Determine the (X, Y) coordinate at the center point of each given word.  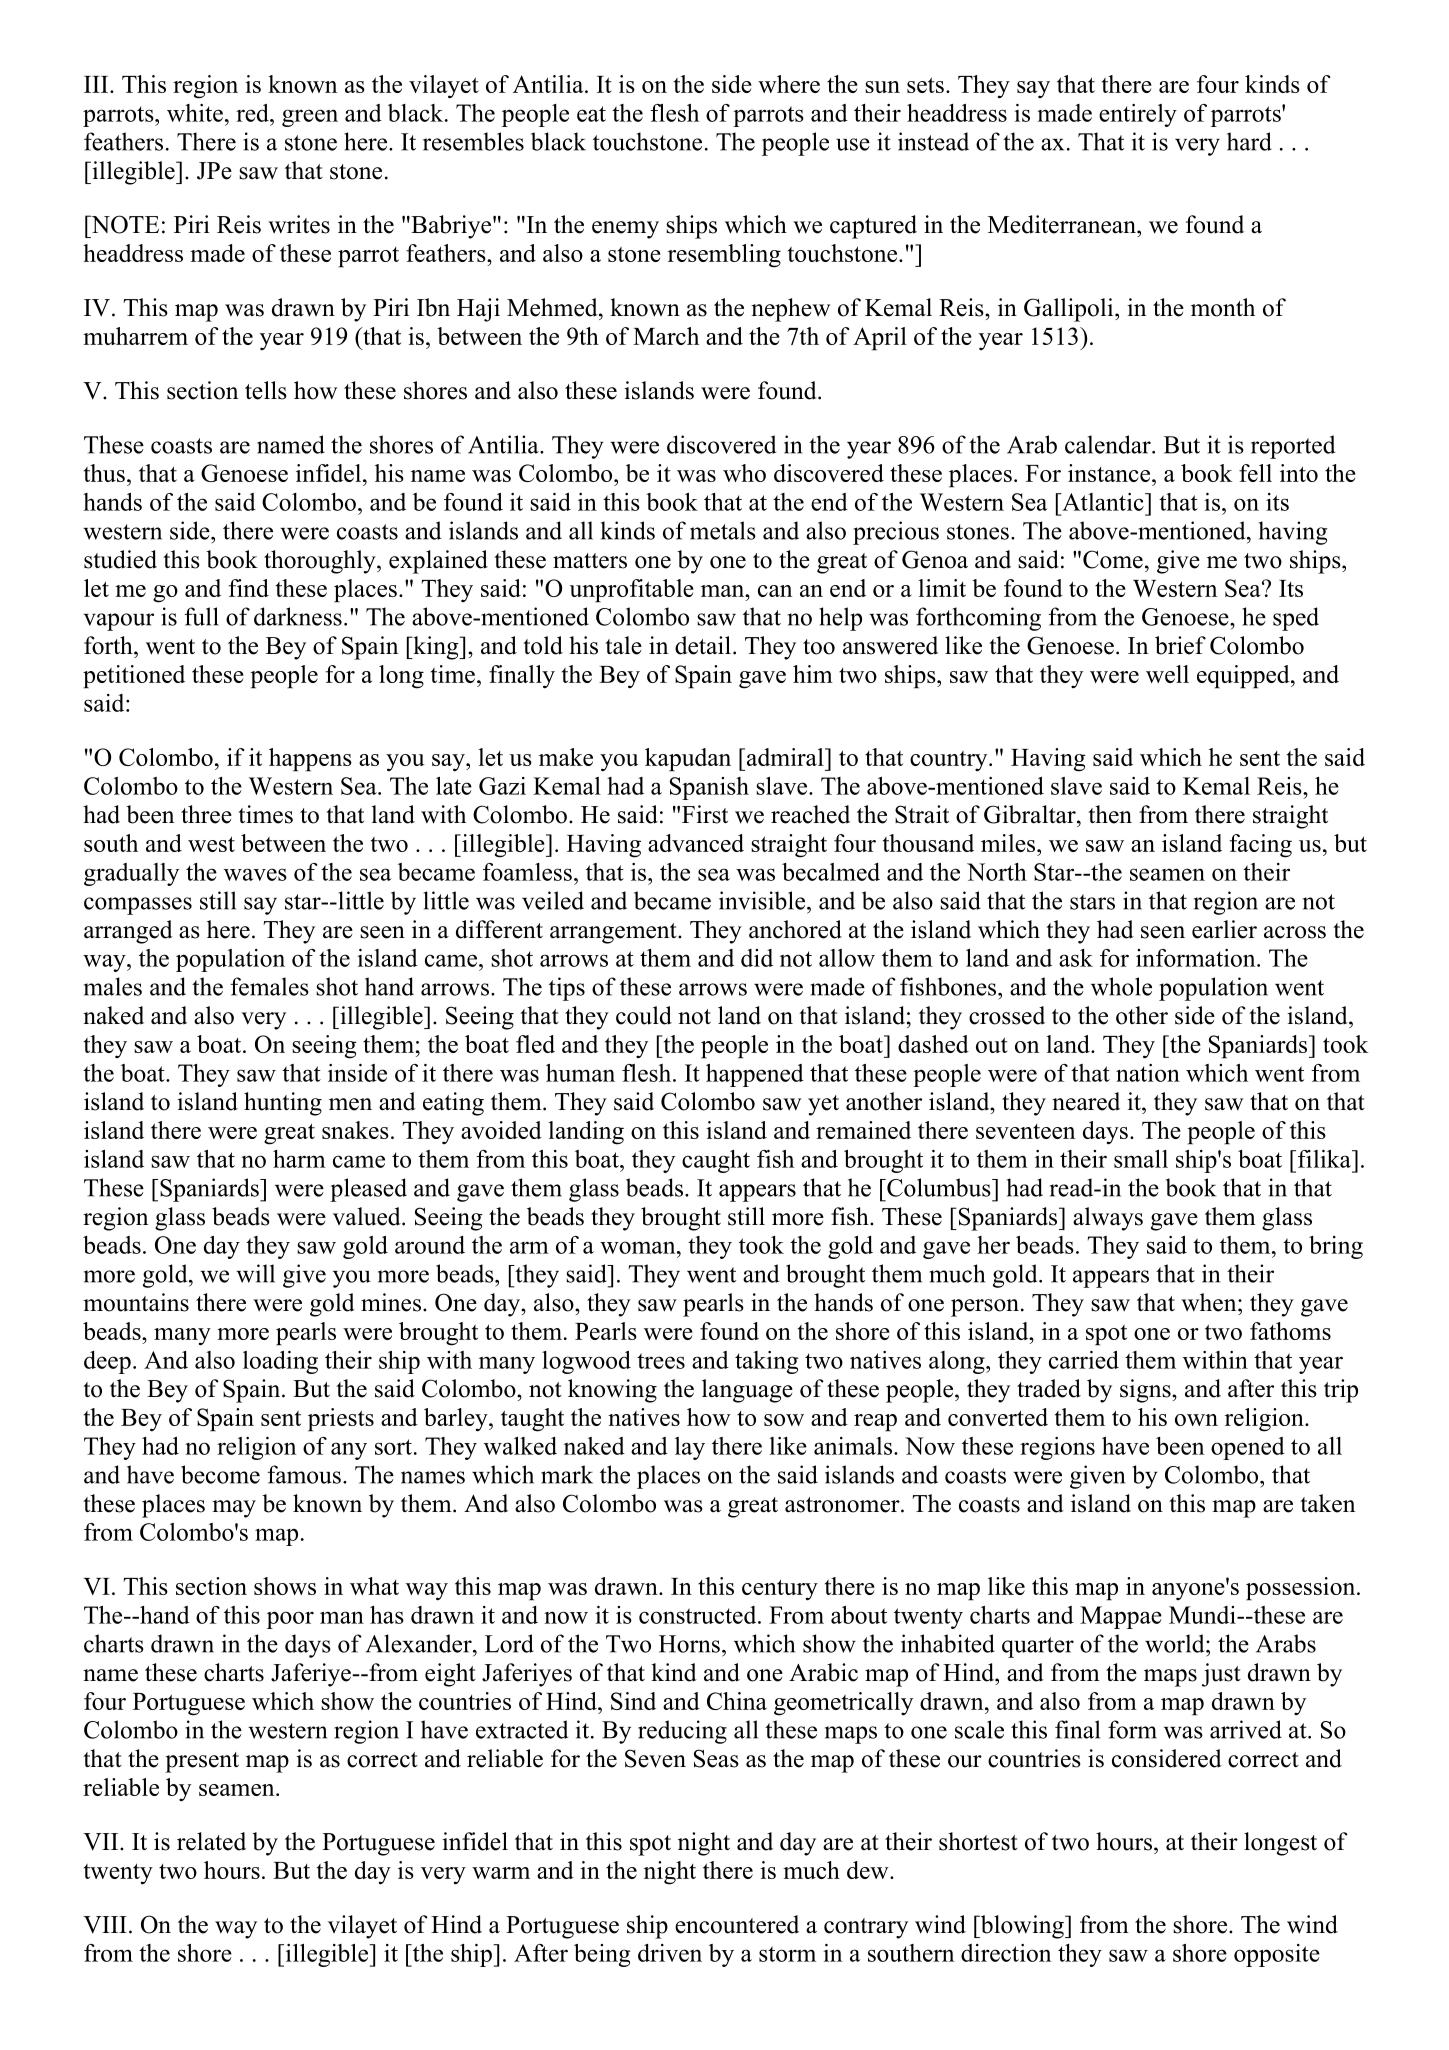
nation (1148, 1073)
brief (1180, 645)
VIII (105, 1925)
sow (784, 1420)
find (249, 588)
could (644, 1015)
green (310, 118)
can (775, 591)
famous (304, 1474)
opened (1248, 1448)
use (853, 144)
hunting (283, 1104)
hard (1249, 141)
